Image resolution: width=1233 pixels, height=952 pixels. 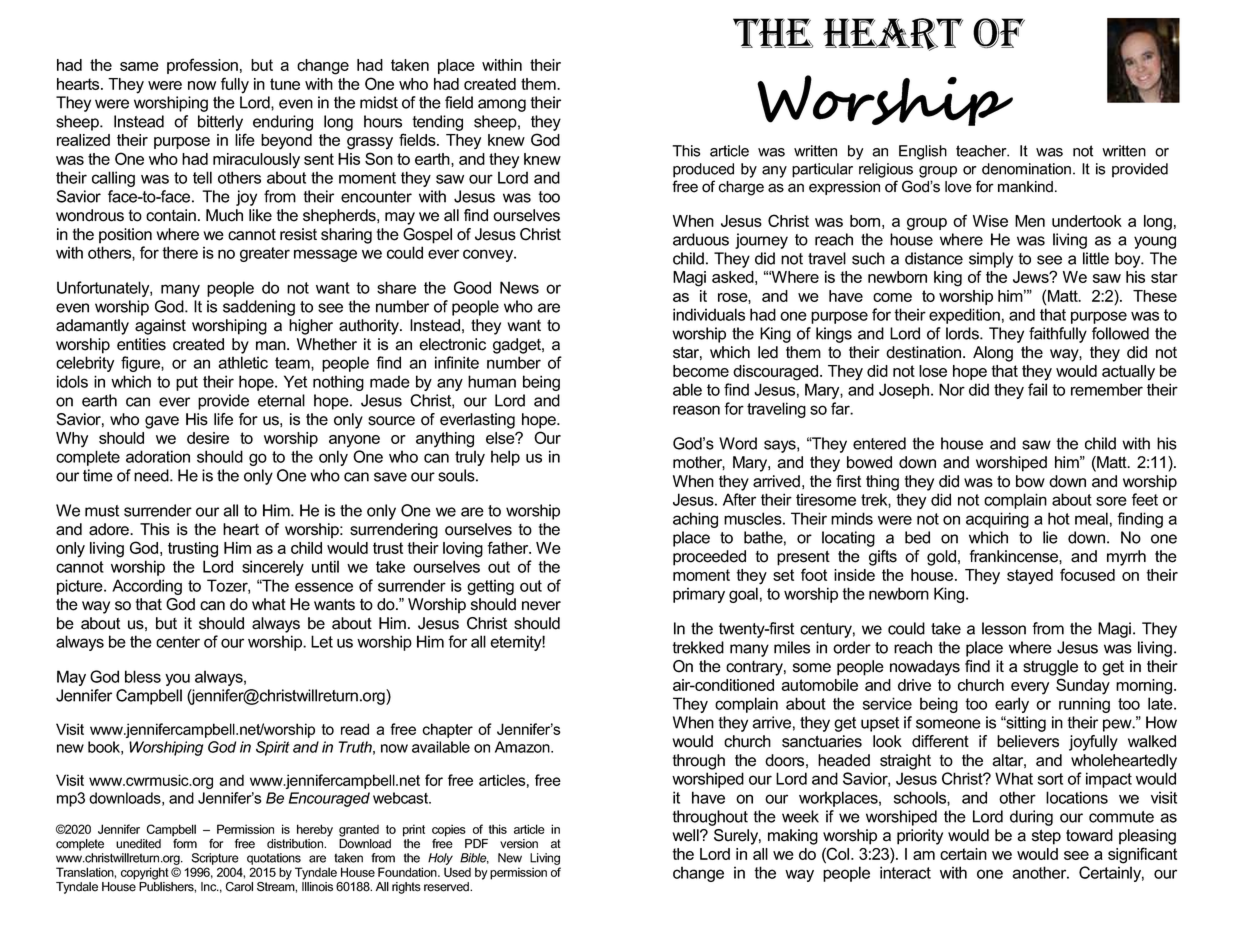 I want to click on gadget, so click(x=518, y=346).
